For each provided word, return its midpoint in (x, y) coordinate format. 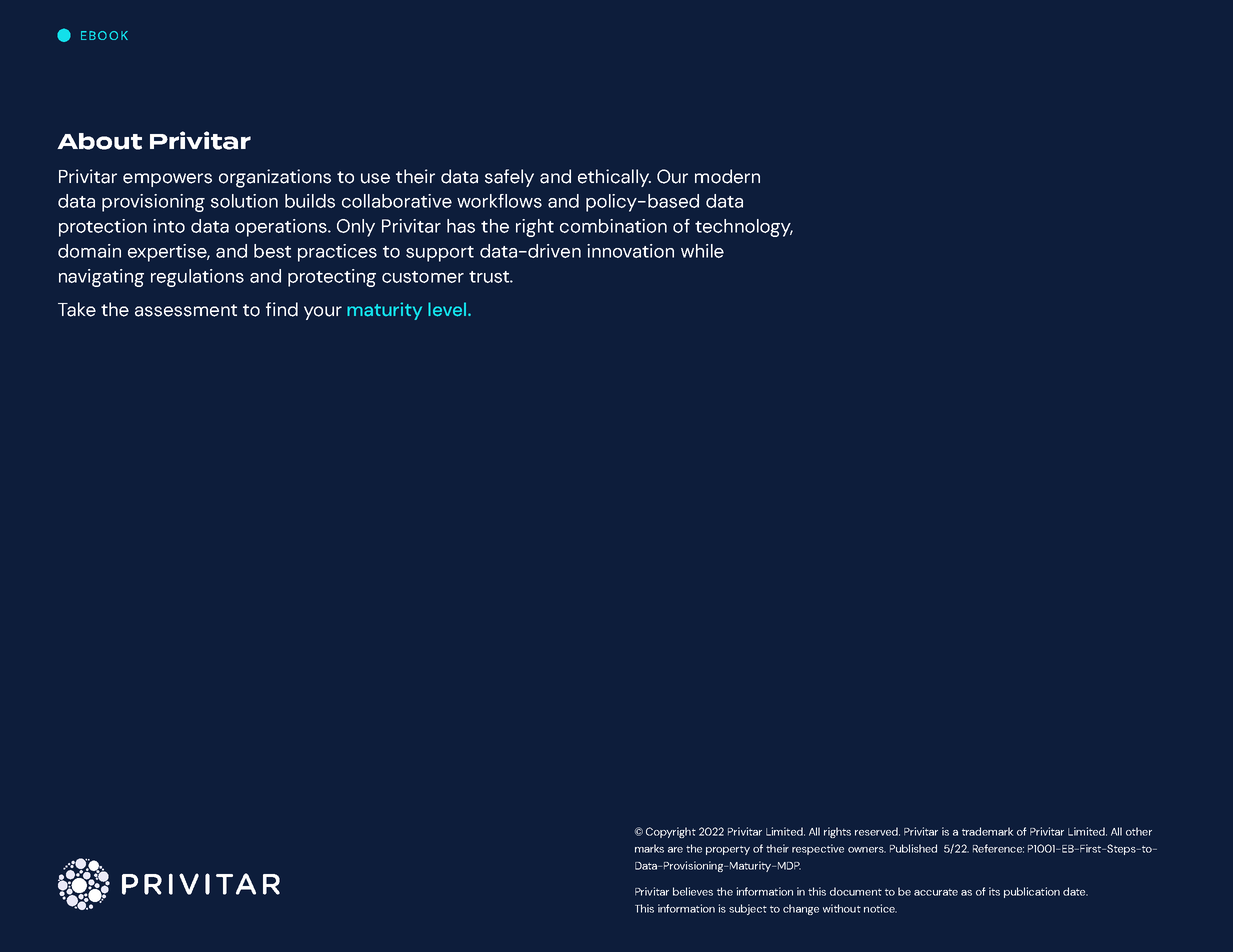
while (702, 251)
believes (693, 891)
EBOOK (104, 35)
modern (727, 176)
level (448, 309)
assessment (186, 310)
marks (649, 848)
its (994, 891)
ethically (614, 178)
